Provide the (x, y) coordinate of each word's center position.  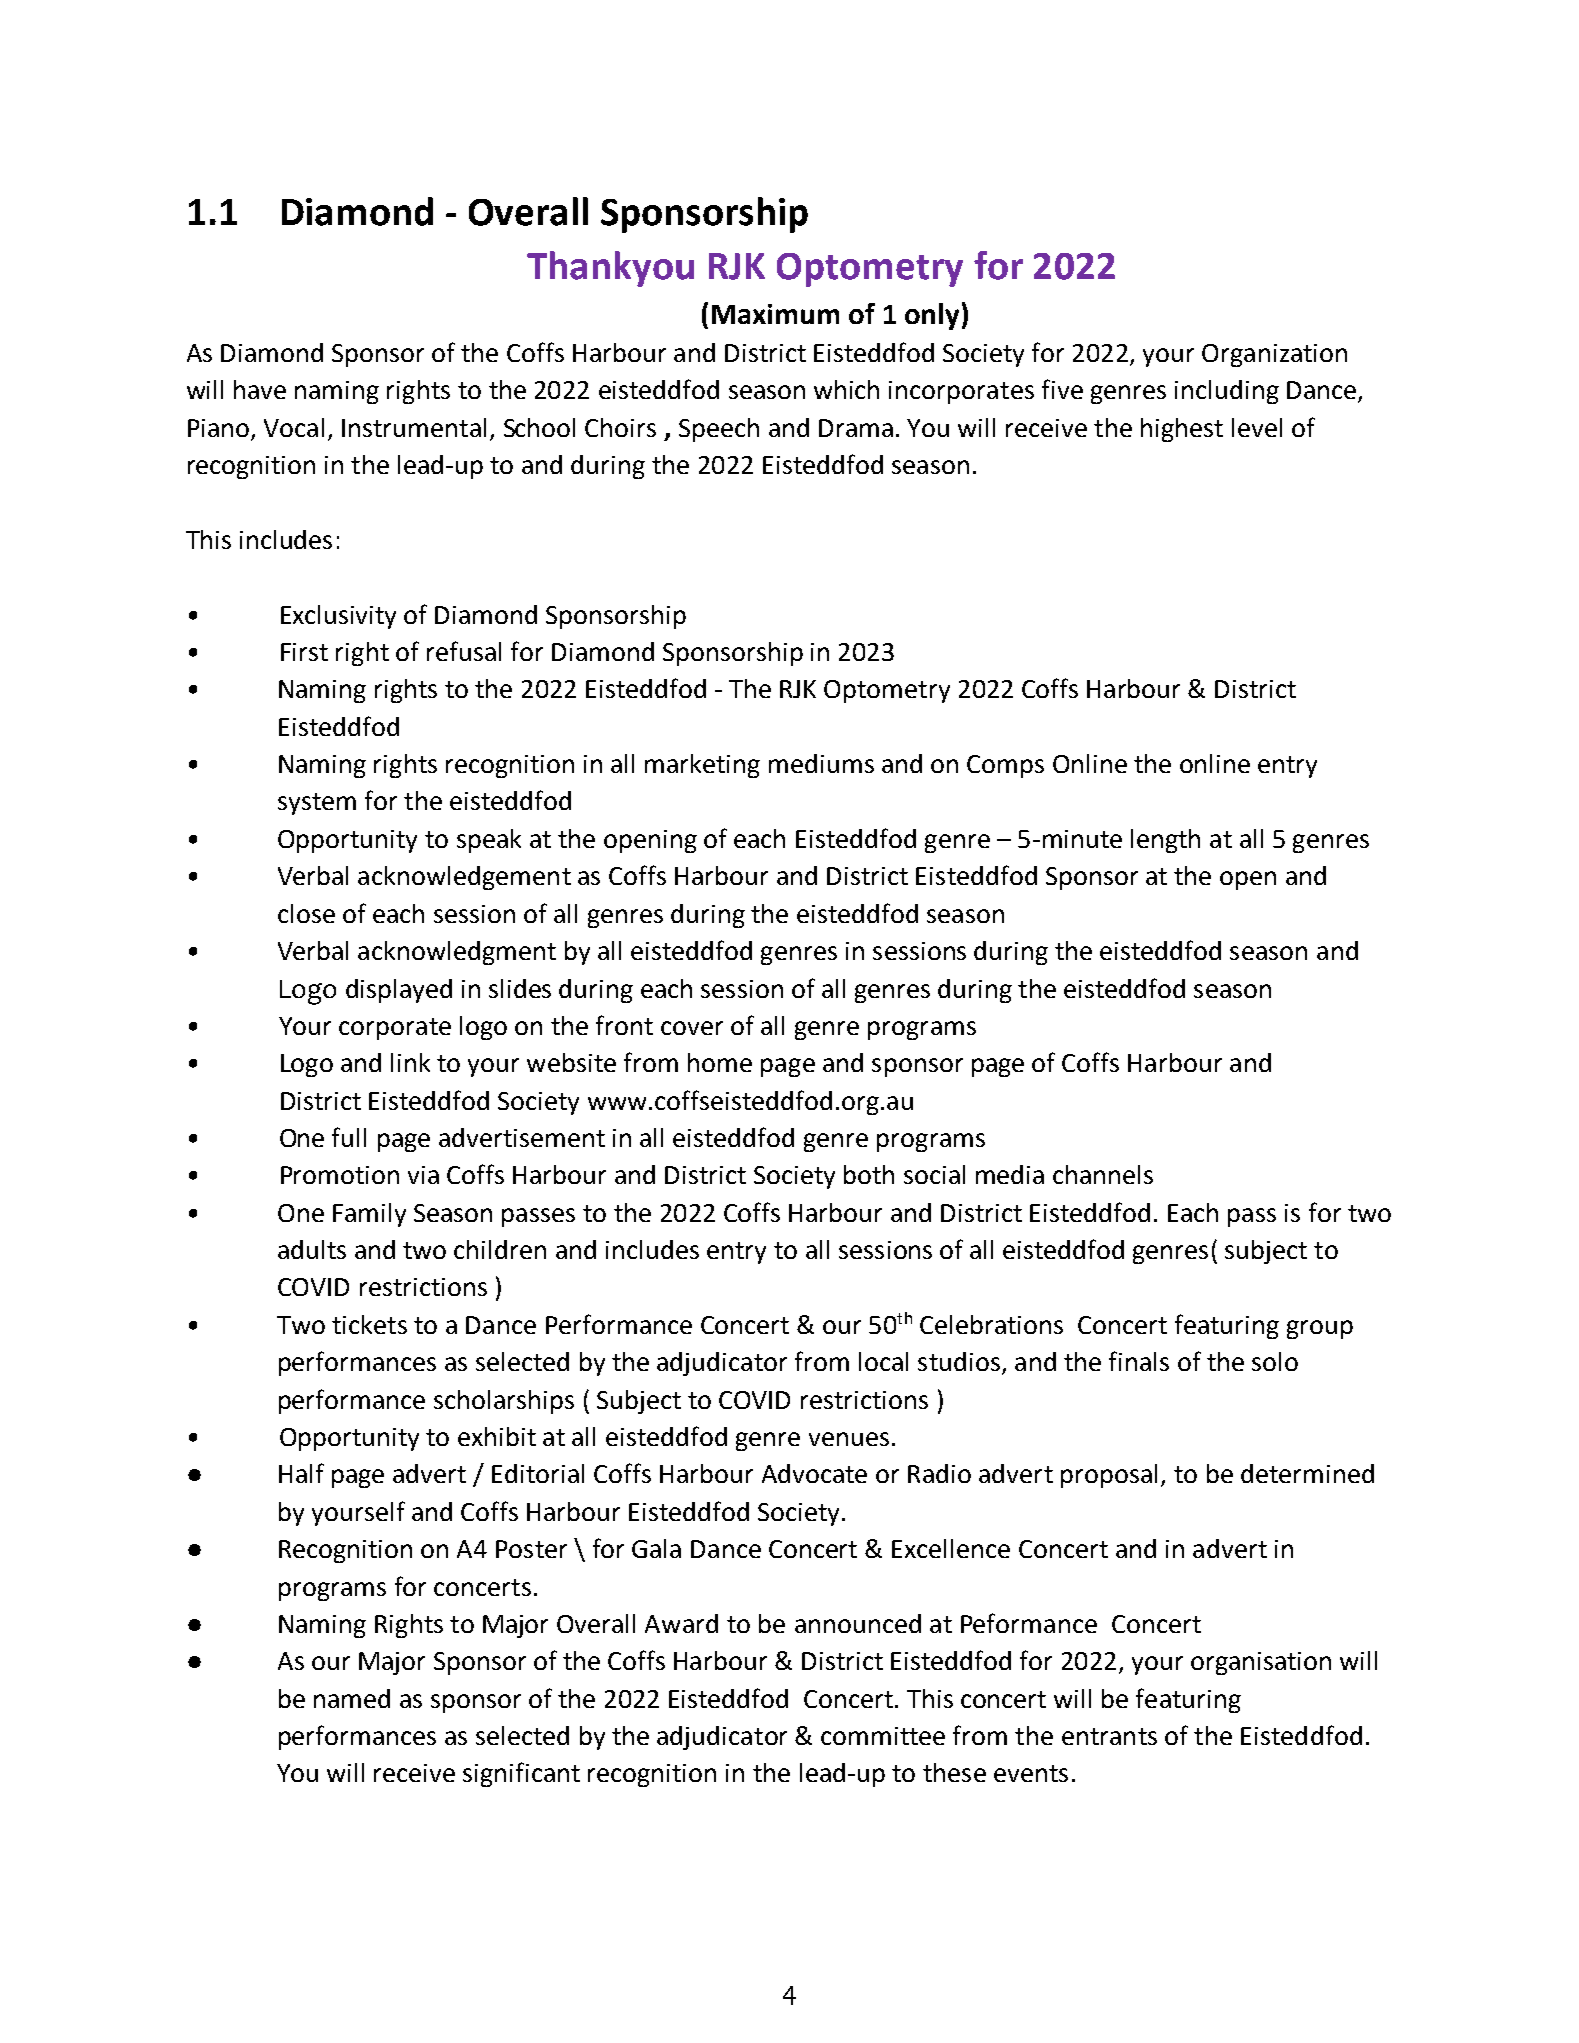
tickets (369, 1324)
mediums (821, 763)
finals (1139, 1361)
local (883, 1361)
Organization (1274, 355)
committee (883, 1736)
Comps (1005, 766)
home (720, 1062)
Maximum (775, 314)
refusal (464, 651)
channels (1103, 1174)
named (352, 1698)
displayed (399, 991)
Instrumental (414, 427)
